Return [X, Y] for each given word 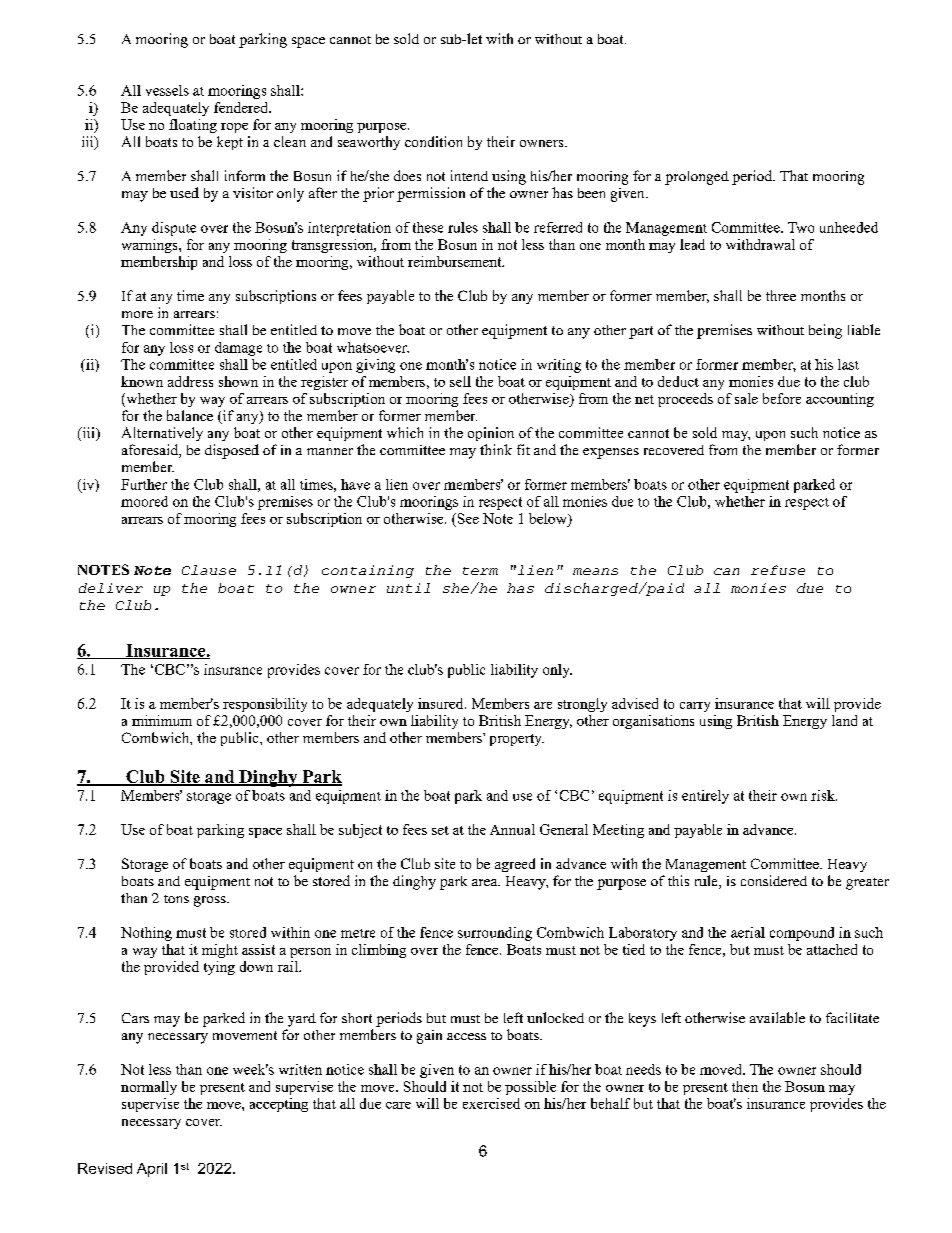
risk [824, 795]
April [152, 1170]
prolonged [697, 178]
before [782, 398]
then [745, 1086]
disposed [232, 451]
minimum [162, 720]
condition [433, 141]
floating [193, 126]
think [496, 449]
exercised [491, 1103]
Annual [512, 829]
